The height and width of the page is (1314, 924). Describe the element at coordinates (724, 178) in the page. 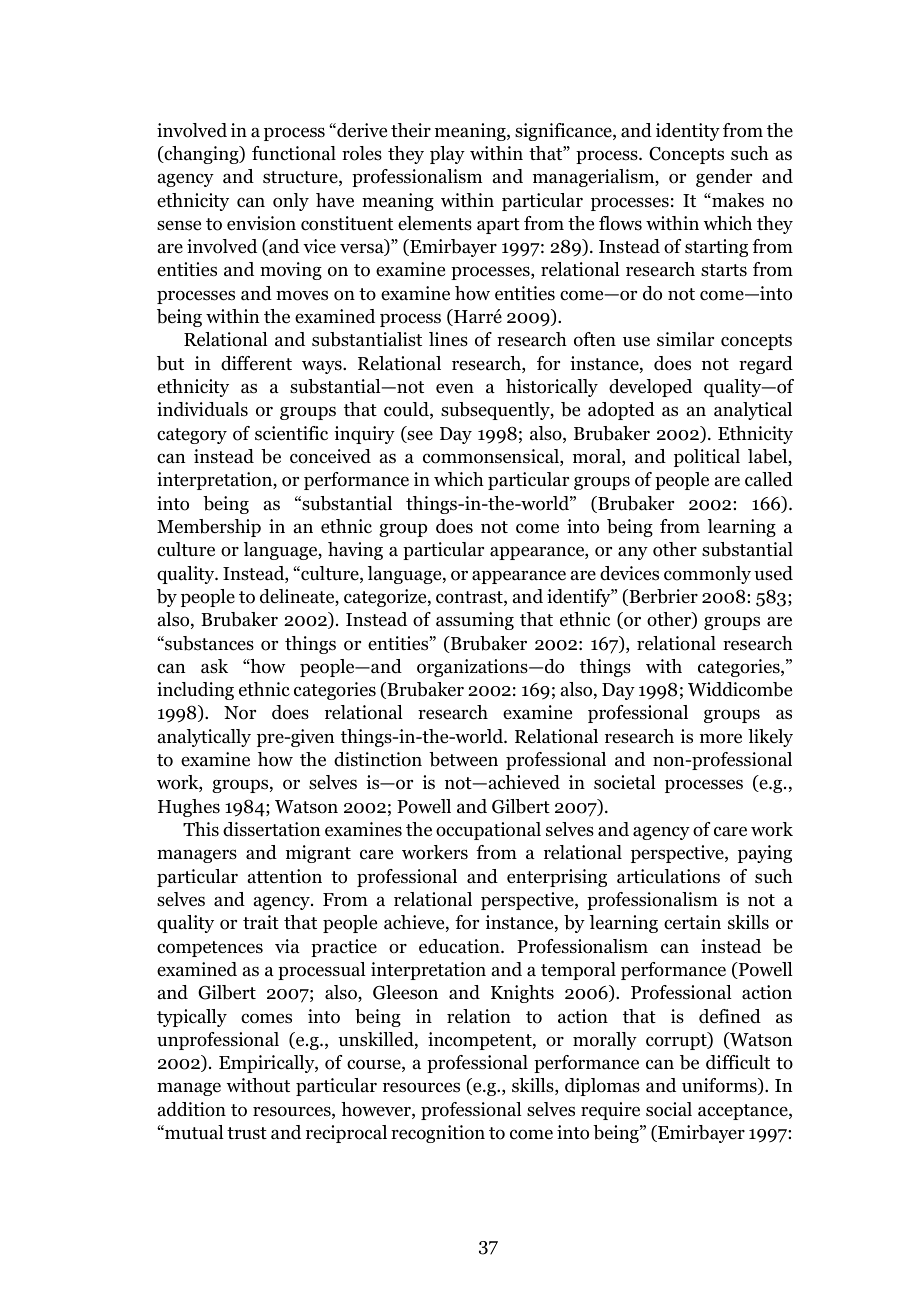

I see `gender` at that location.
